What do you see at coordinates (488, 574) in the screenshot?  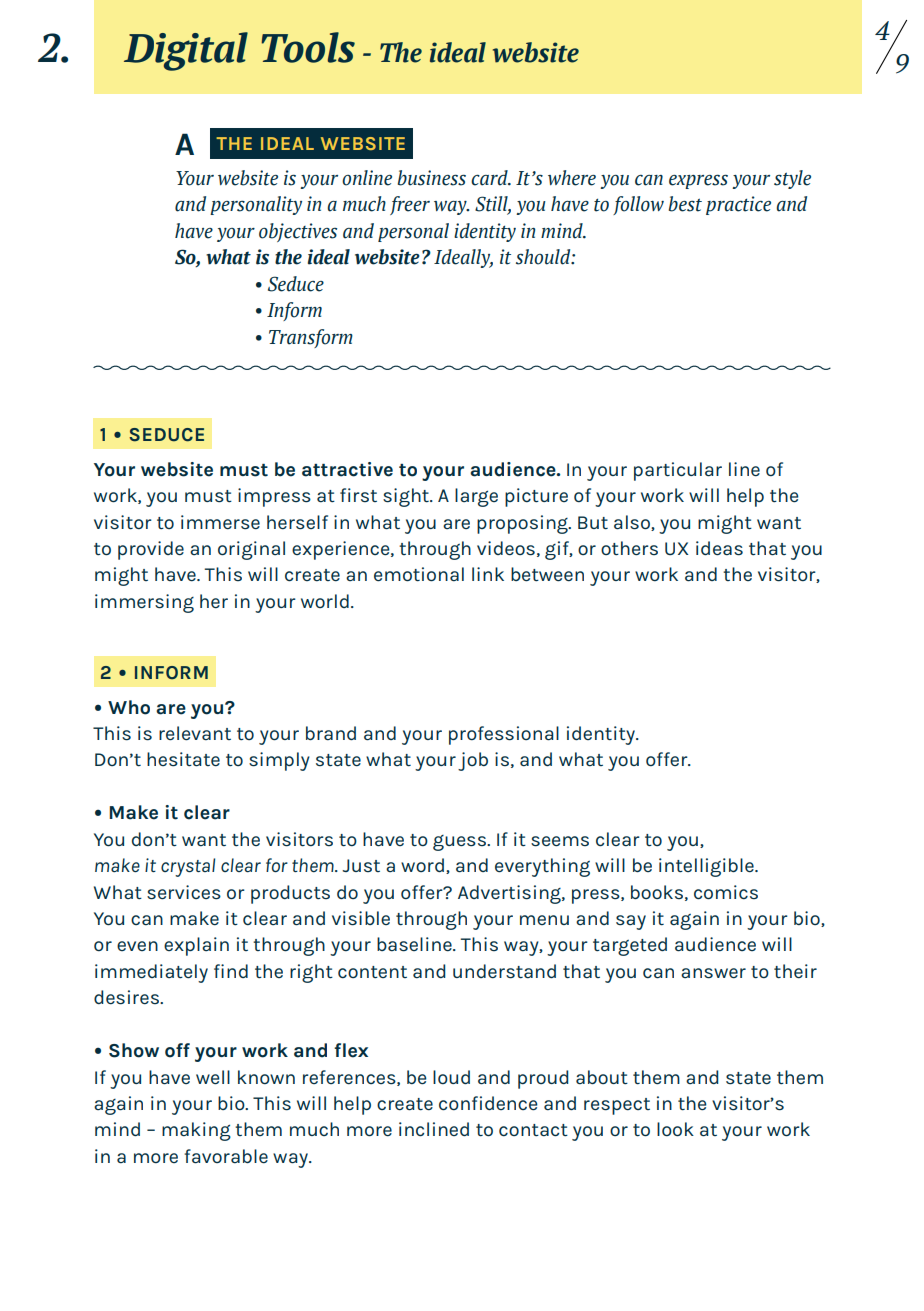 I see `link` at bounding box center [488, 574].
